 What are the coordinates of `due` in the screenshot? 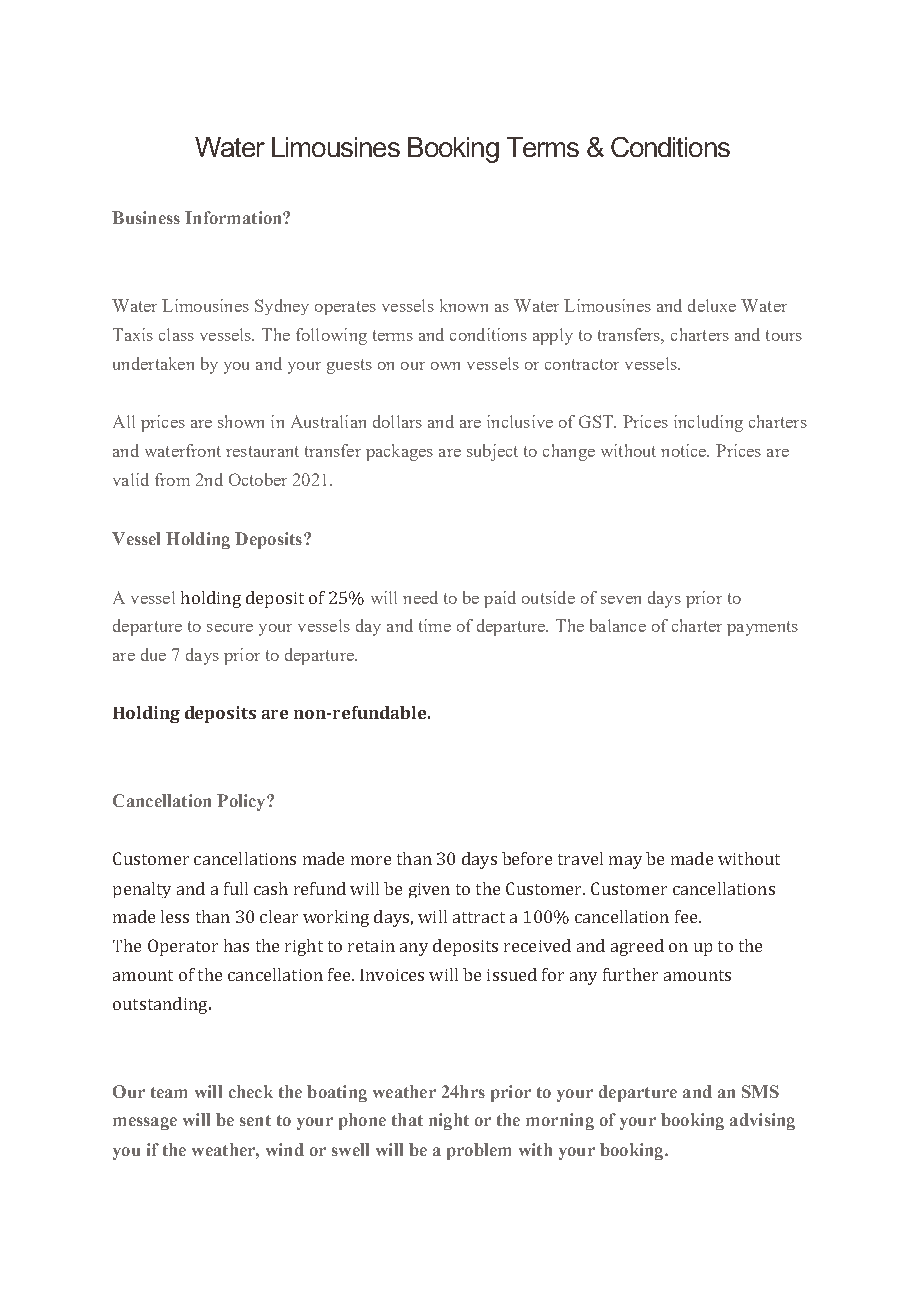 It's located at (153, 654).
